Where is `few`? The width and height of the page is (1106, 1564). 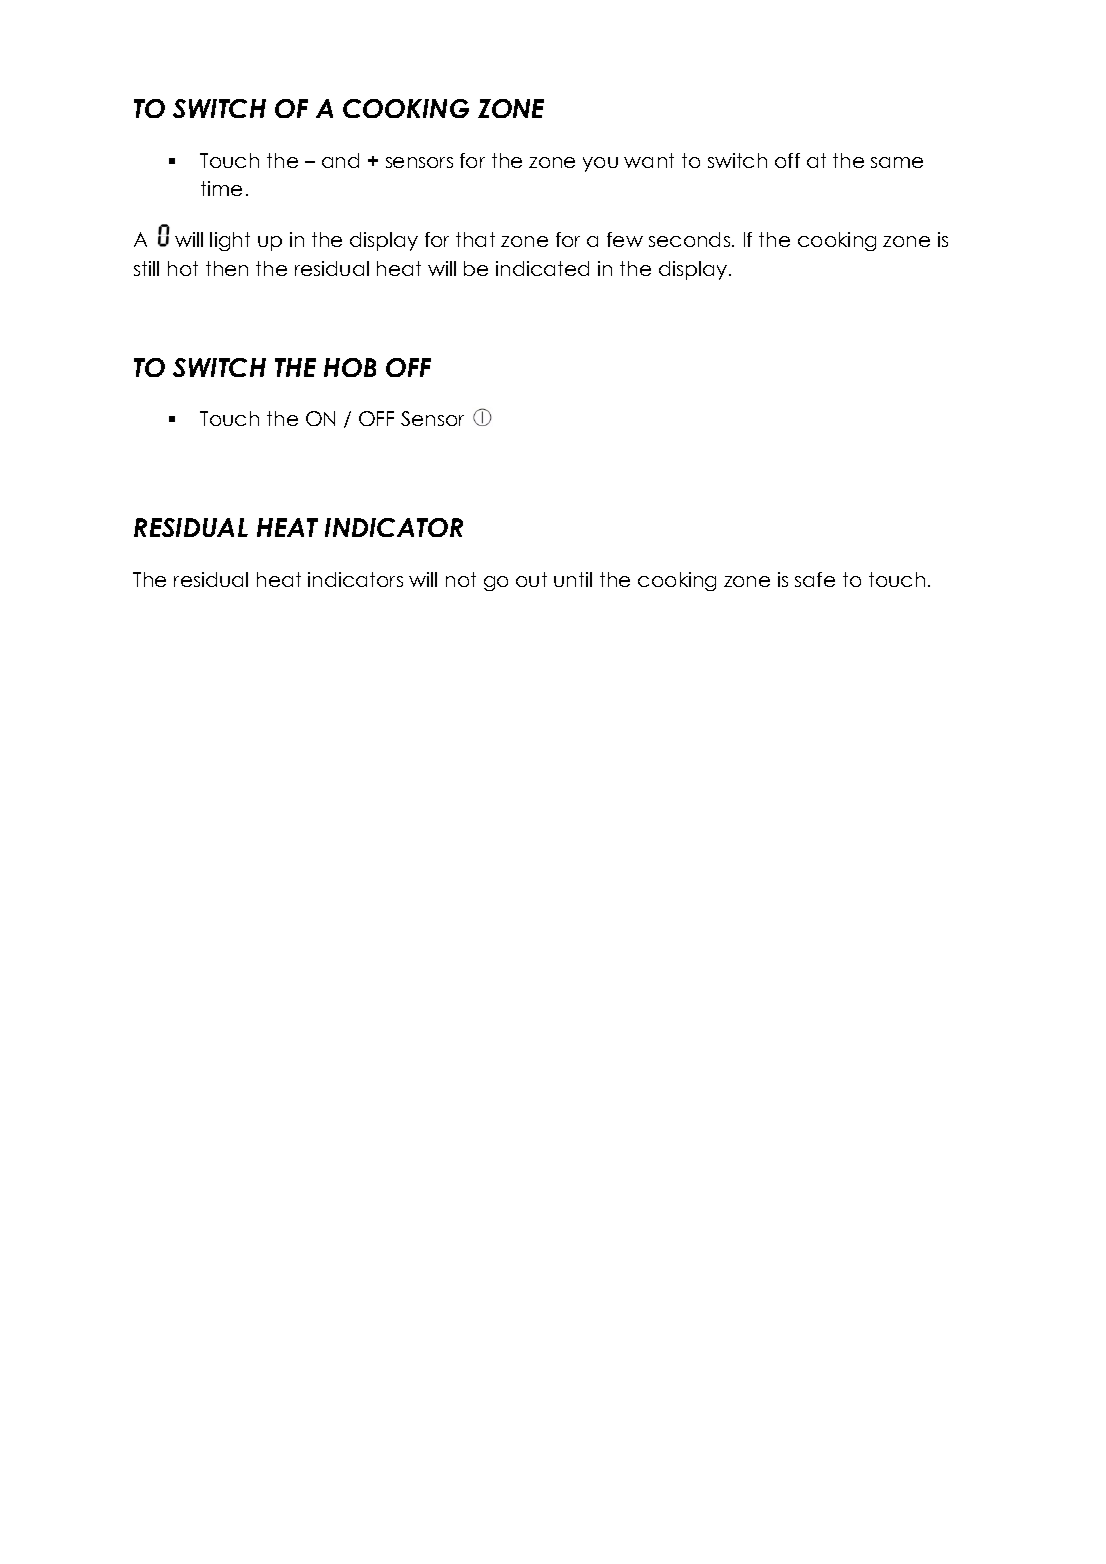
few is located at coordinates (625, 239).
